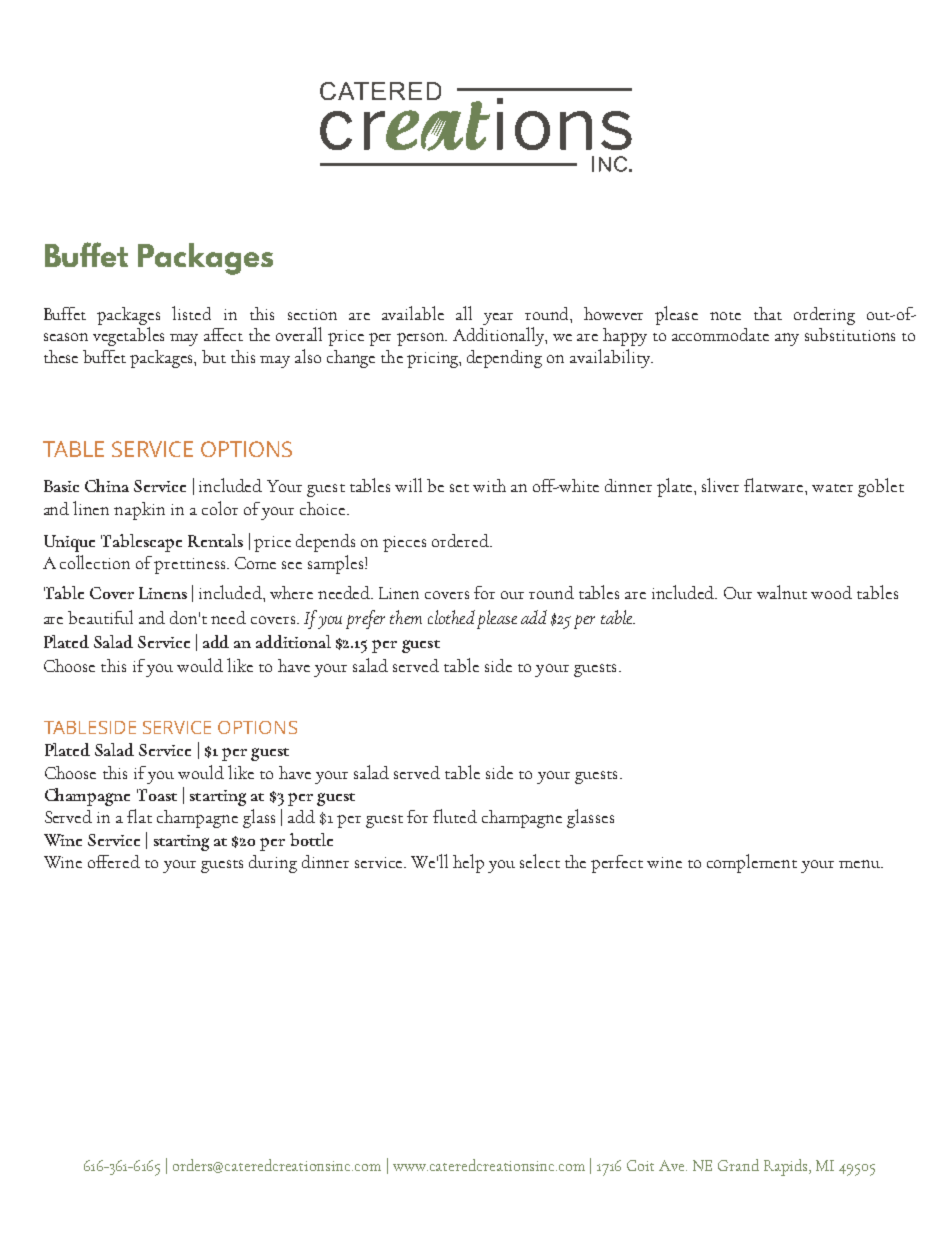 The height and width of the screenshot is (1233, 952). I want to click on Grand, so click(738, 1165).
